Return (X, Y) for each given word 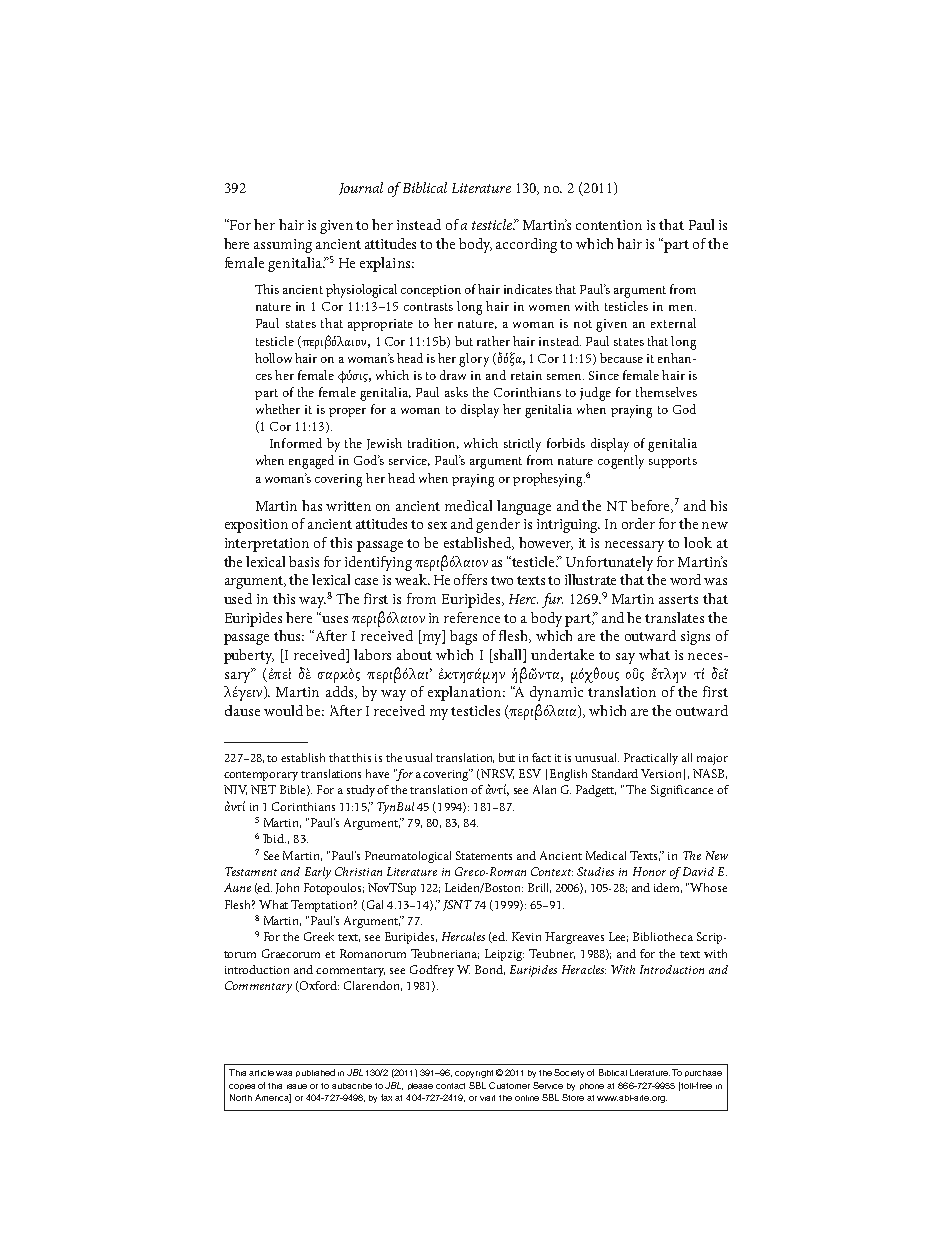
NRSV (497, 774)
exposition (256, 526)
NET (263, 789)
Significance (682, 791)
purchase (703, 1073)
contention (609, 225)
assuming (283, 246)
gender (498, 525)
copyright (474, 1074)
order (638, 523)
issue (297, 1086)
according (526, 245)
